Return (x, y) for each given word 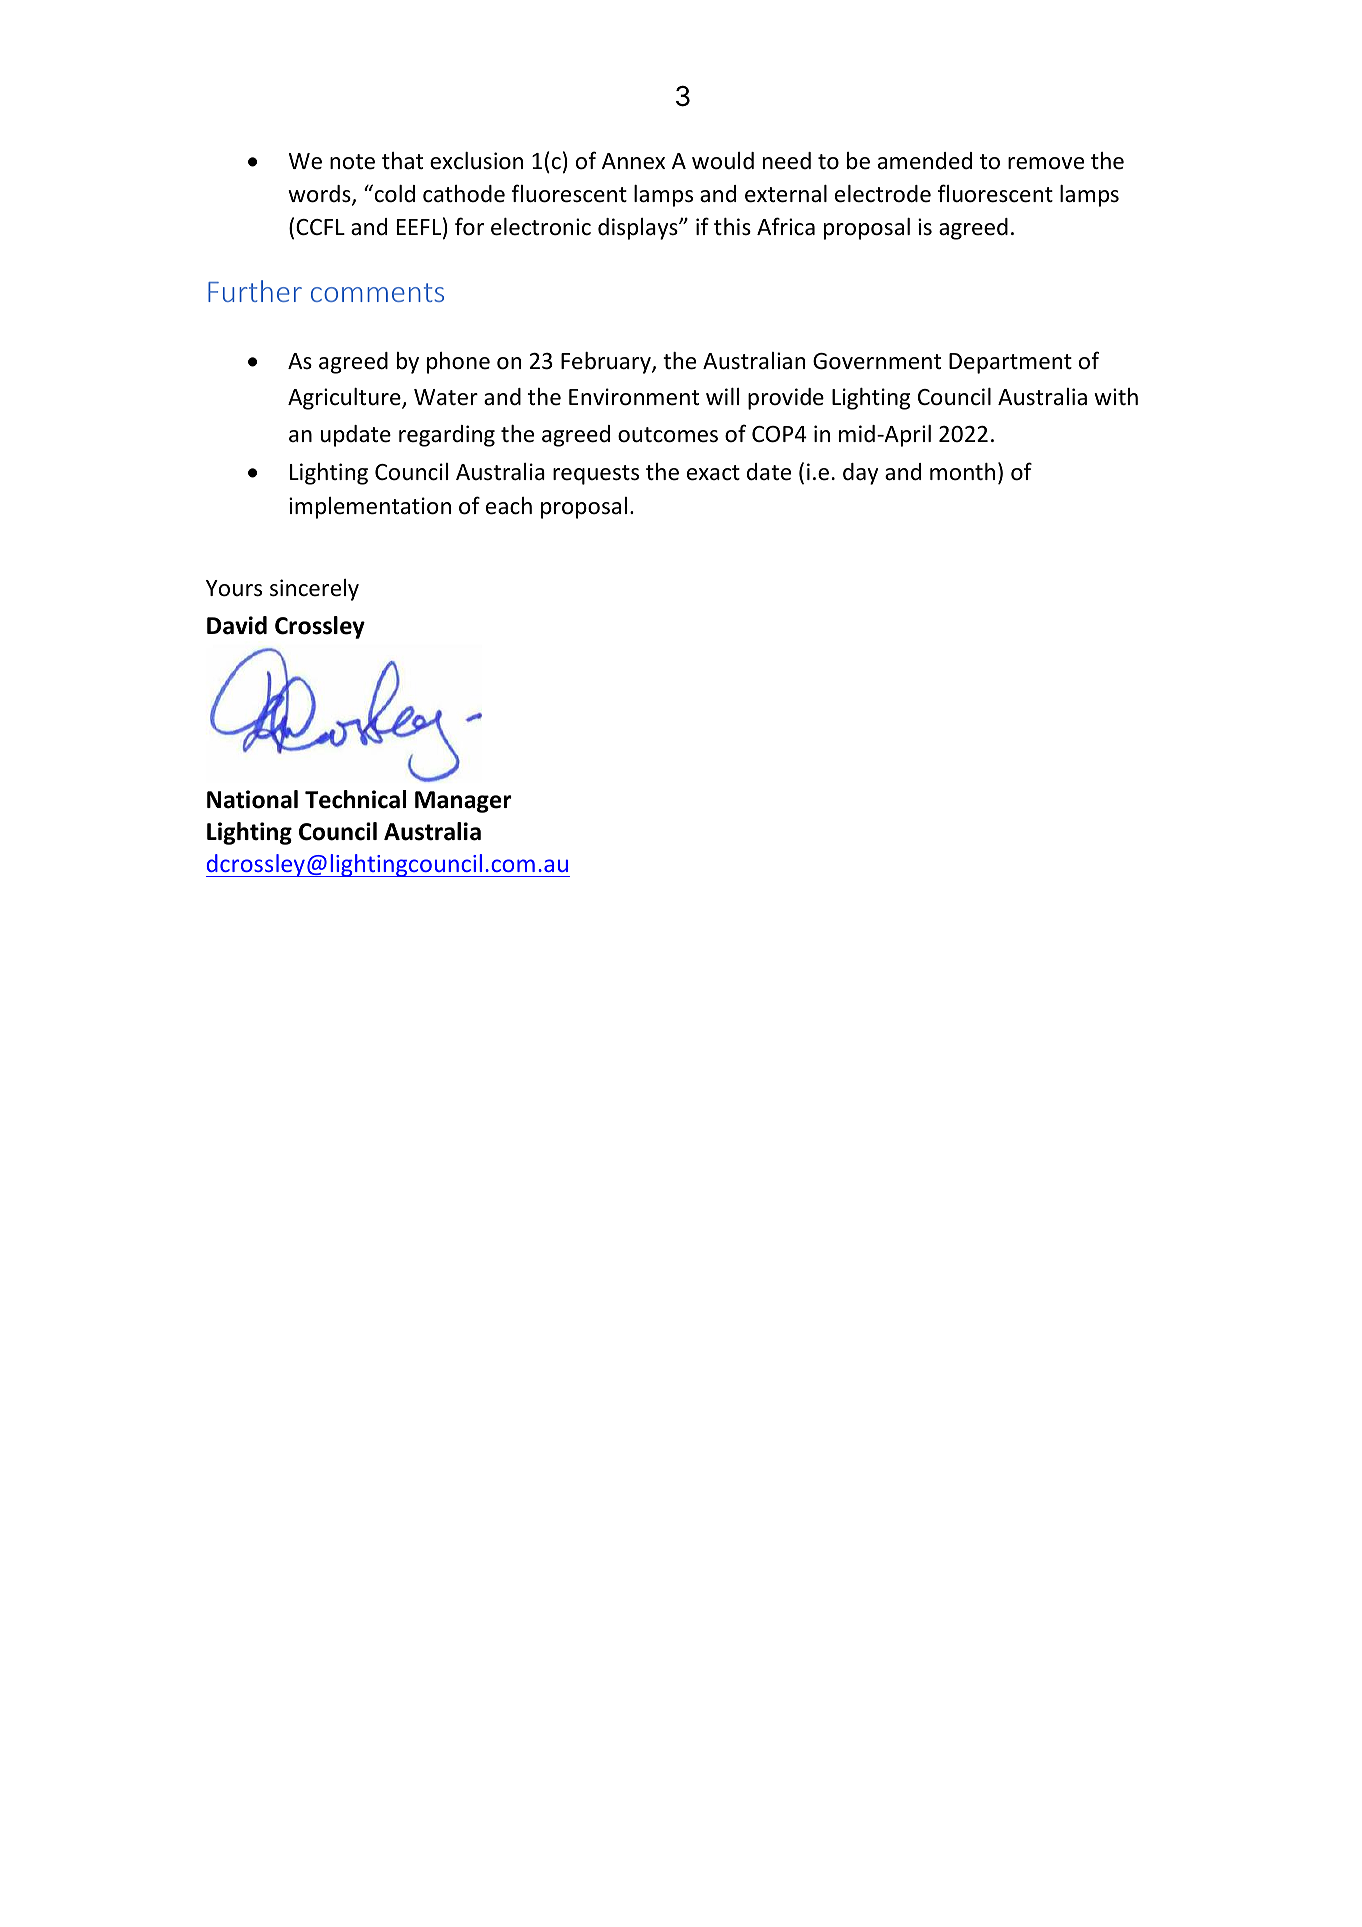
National (252, 799)
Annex (633, 161)
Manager (463, 802)
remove (1046, 163)
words (320, 195)
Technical (355, 799)
